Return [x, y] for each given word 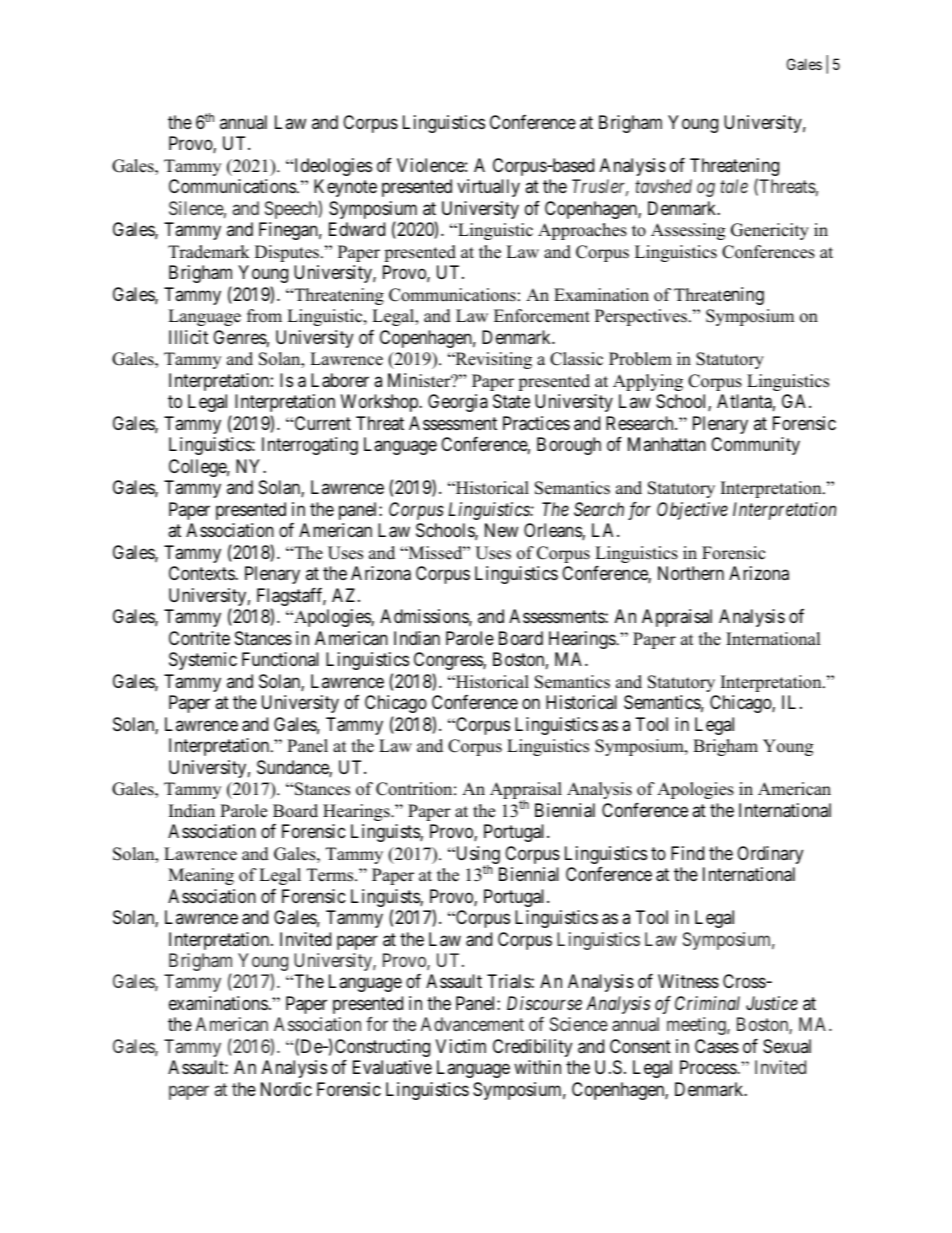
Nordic [286, 1089]
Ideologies [332, 167]
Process [709, 1067]
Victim [461, 1046]
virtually [488, 188]
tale [734, 186]
